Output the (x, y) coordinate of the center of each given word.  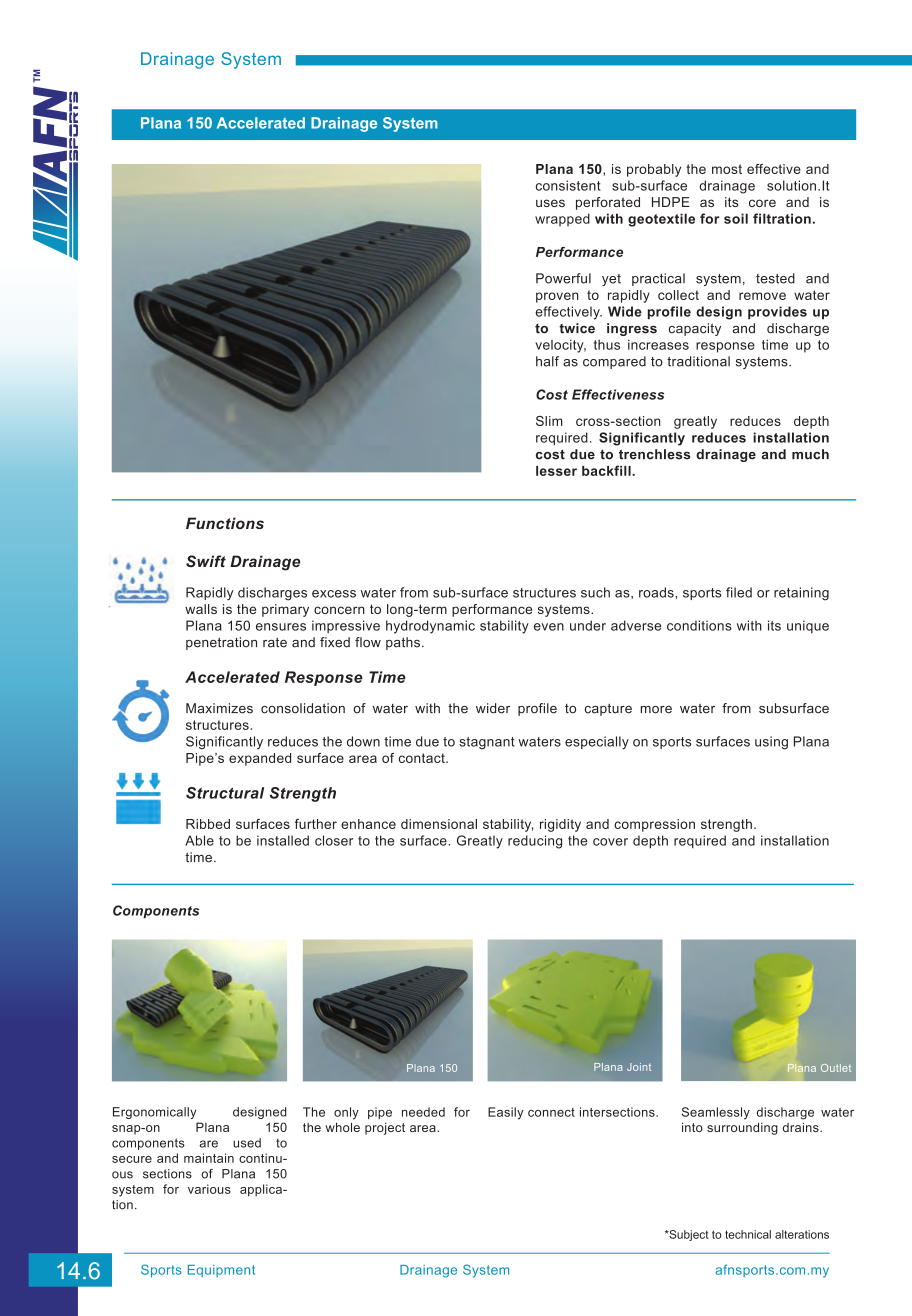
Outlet (836, 1068)
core (762, 203)
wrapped (562, 220)
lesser (556, 471)
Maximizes (219, 708)
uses (550, 203)
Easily (506, 1113)
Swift (206, 561)
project (385, 1129)
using (771, 743)
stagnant (487, 743)
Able (199, 840)
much (810, 454)
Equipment (221, 1271)
